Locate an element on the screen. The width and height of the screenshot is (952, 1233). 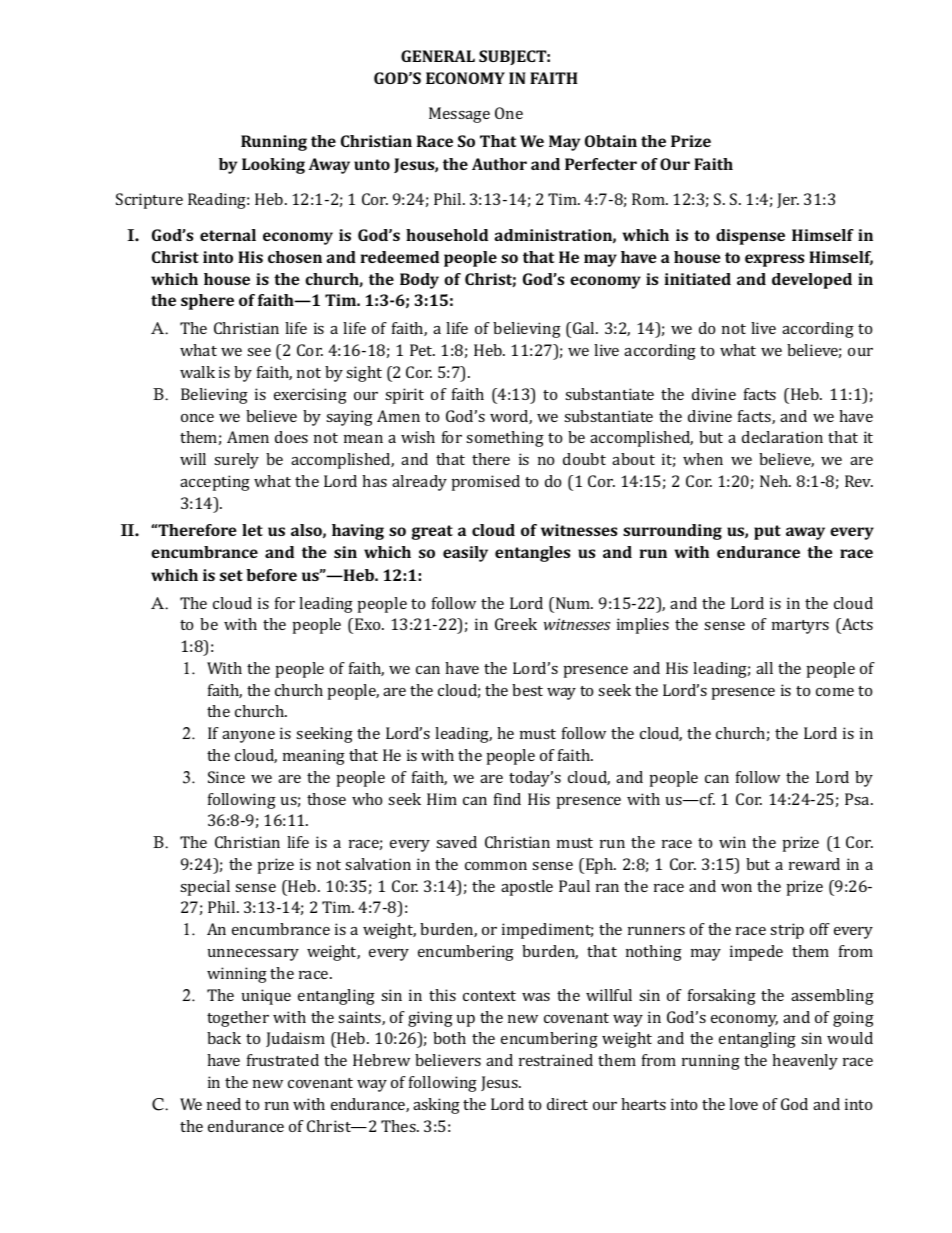
Since is located at coordinates (226, 777).
